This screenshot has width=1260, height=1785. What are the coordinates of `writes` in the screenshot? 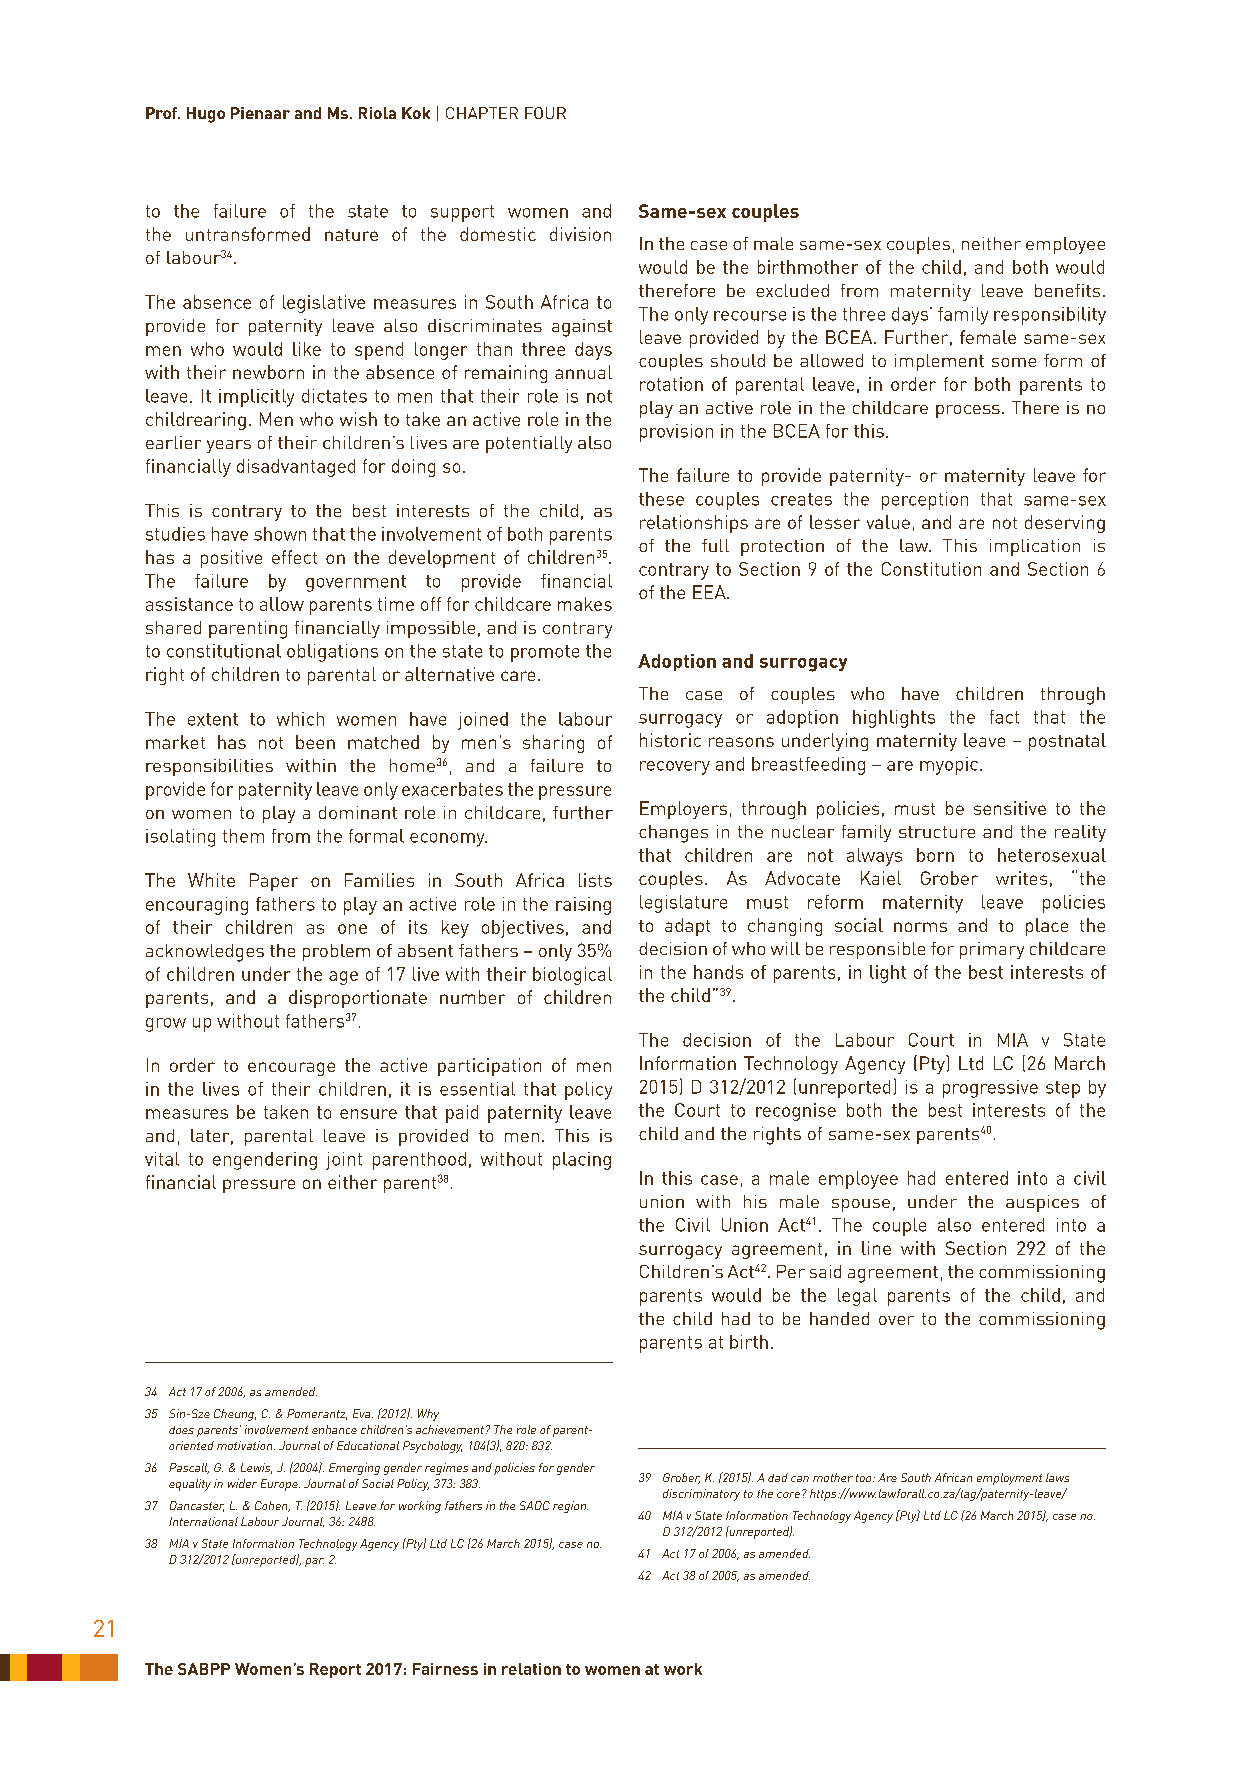 It's located at (1021, 878).
